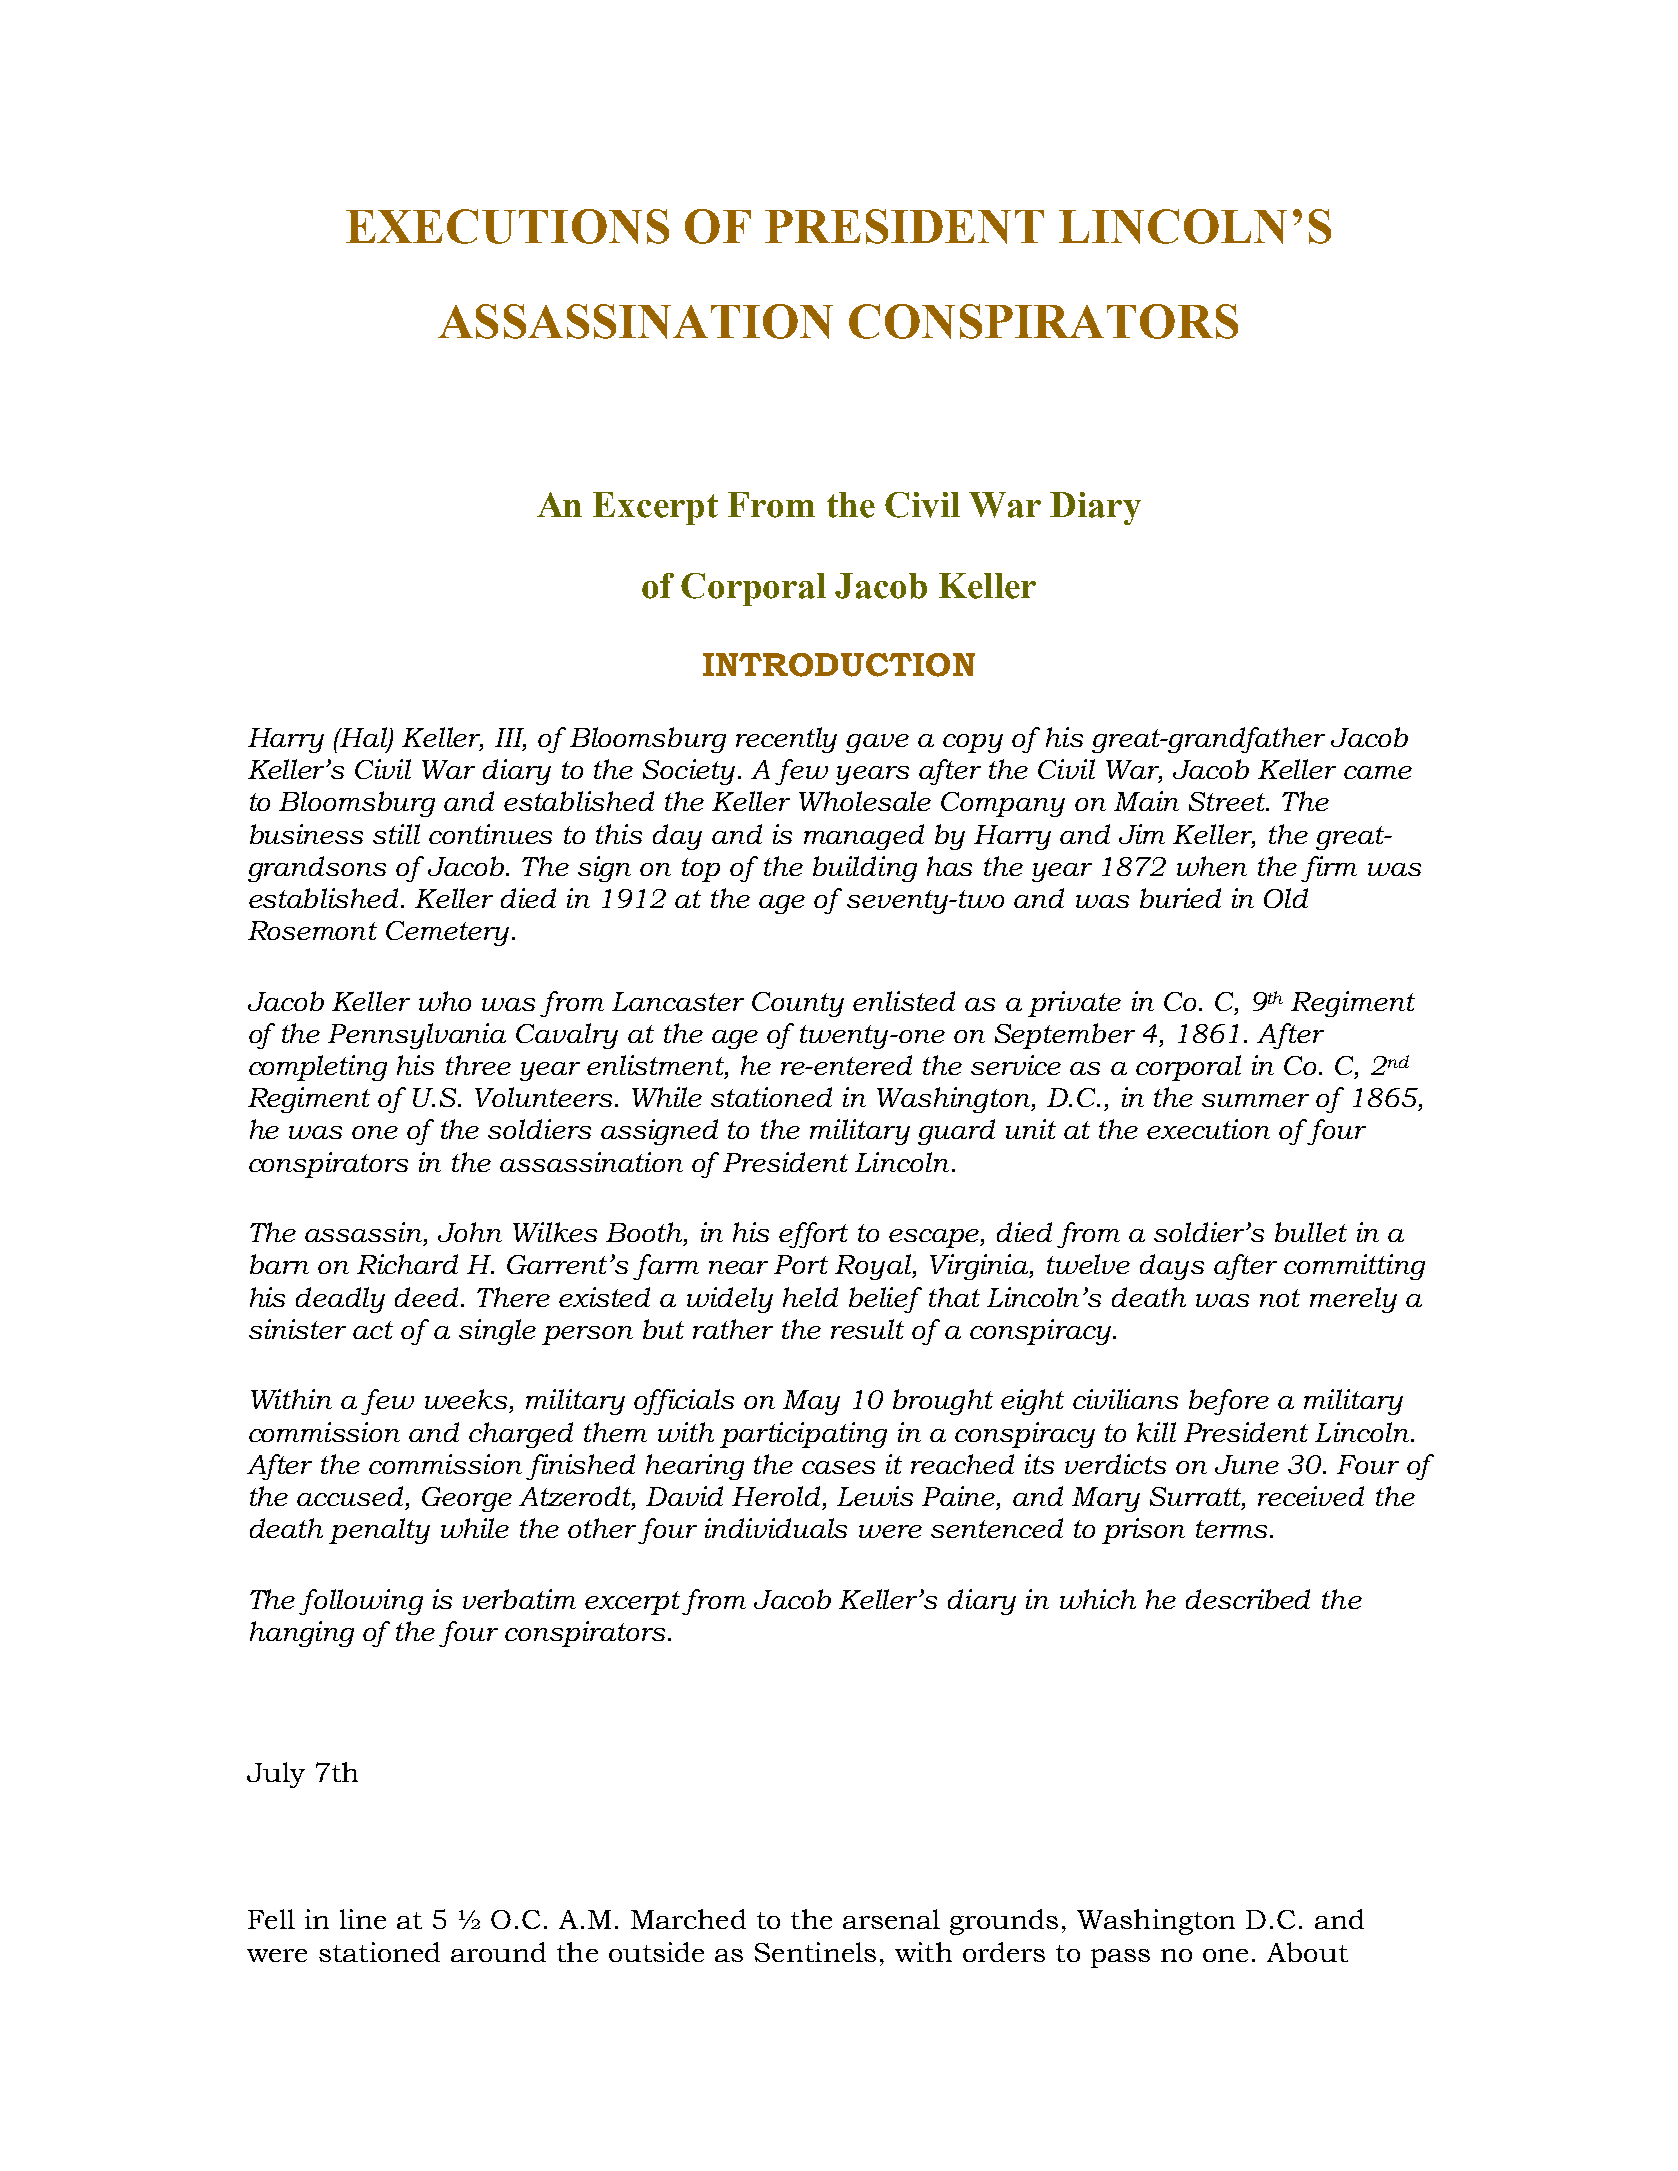 This screenshot has width=1678, height=2171. What do you see at coordinates (1255, 1100) in the screenshot?
I see `summer` at bounding box center [1255, 1100].
